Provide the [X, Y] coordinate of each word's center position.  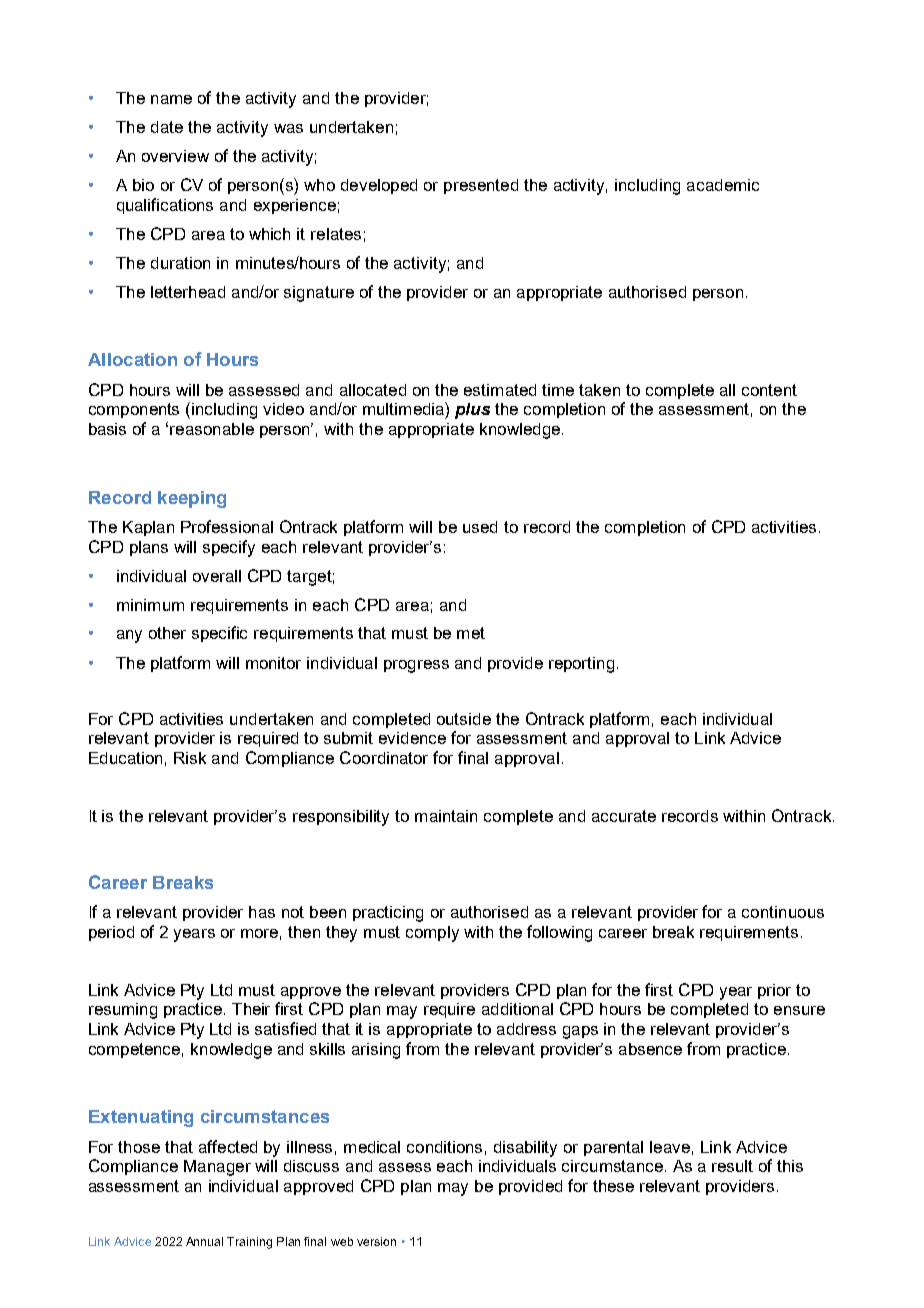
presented [481, 186]
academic [723, 185]
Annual [204, 1241]
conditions [444, 1147]
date [167, 127]
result [732, 1166]
